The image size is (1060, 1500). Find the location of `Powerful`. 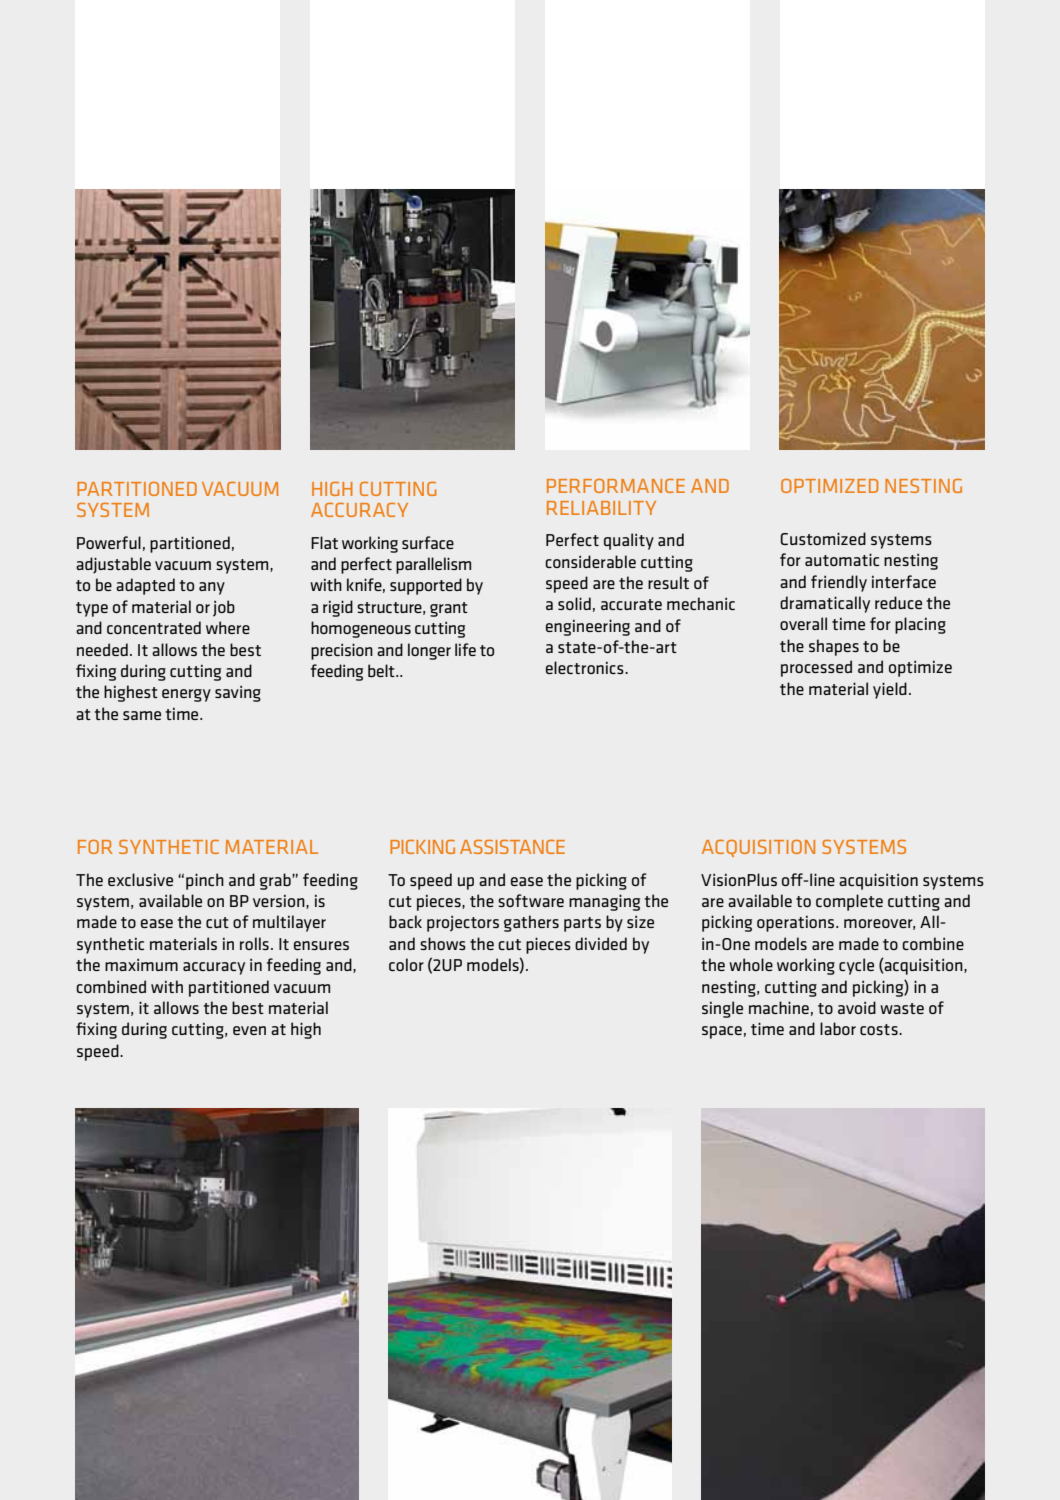

Powerful is located at coordinates (109, 542).
